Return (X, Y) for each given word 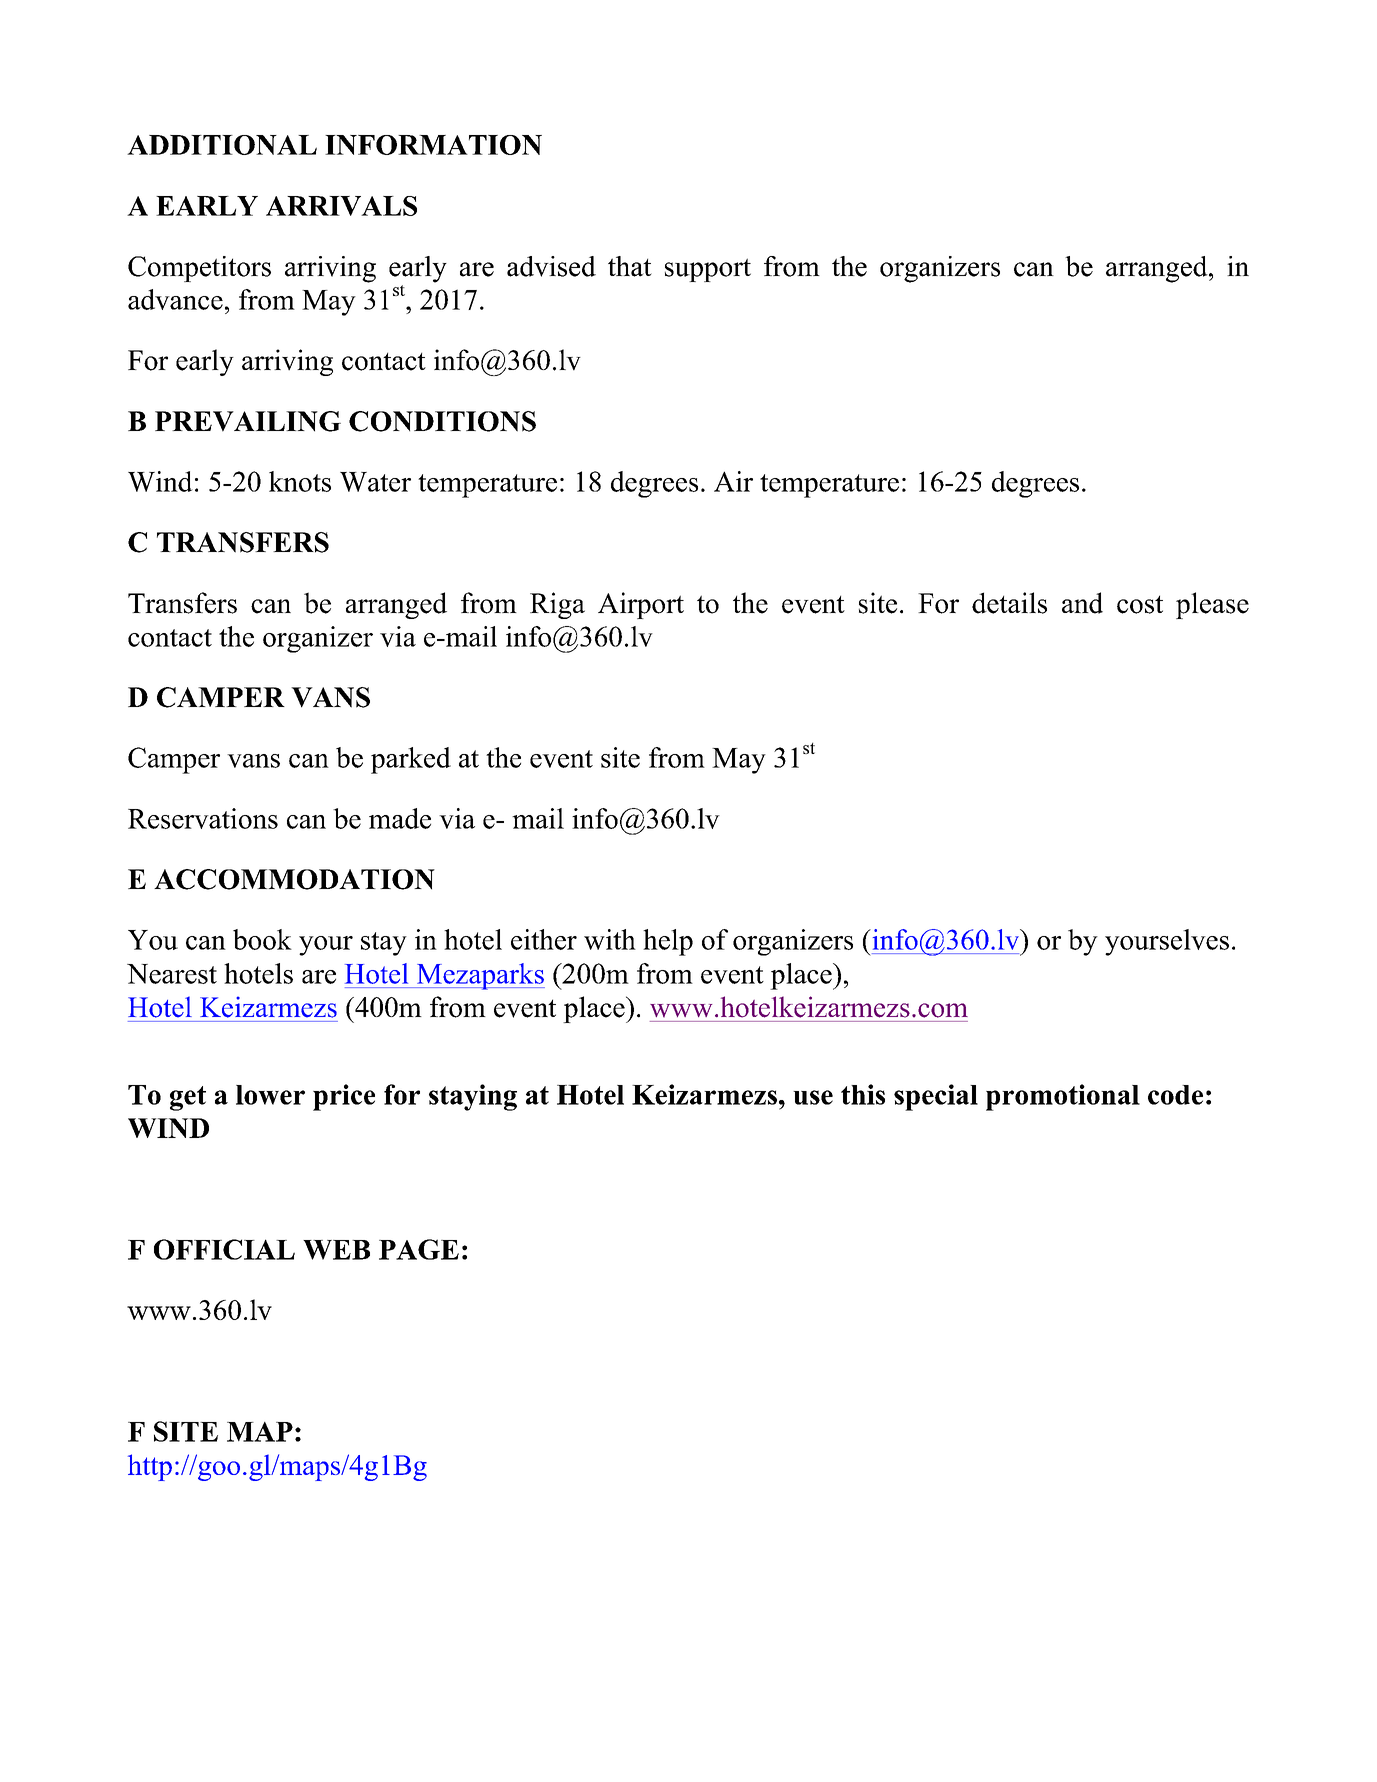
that (630, 266)
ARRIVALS (341, 206)
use (813, 1097)
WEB (336, 1250)
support (708, 270)
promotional (1063, 1097)
